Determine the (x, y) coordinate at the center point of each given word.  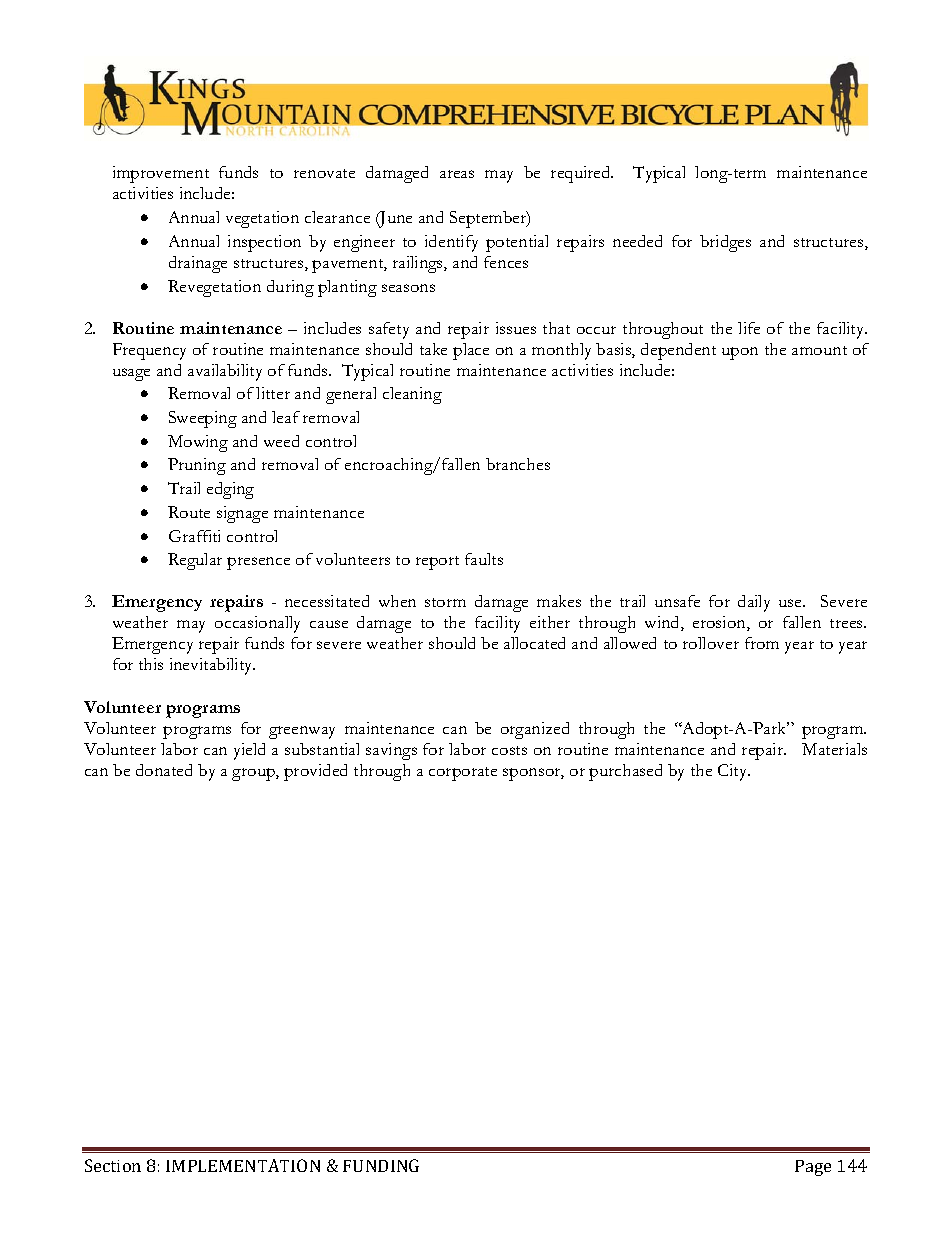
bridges (725, 243)
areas (457, 174)
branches (518, 464)
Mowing (198, 443)
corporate (463, 774)
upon (740, 353)
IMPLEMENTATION (243, 1165)
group (254, 774)
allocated (534, 643)
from (762, 643)
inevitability (212, 666)
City (734, 772)
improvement (161, 174)
